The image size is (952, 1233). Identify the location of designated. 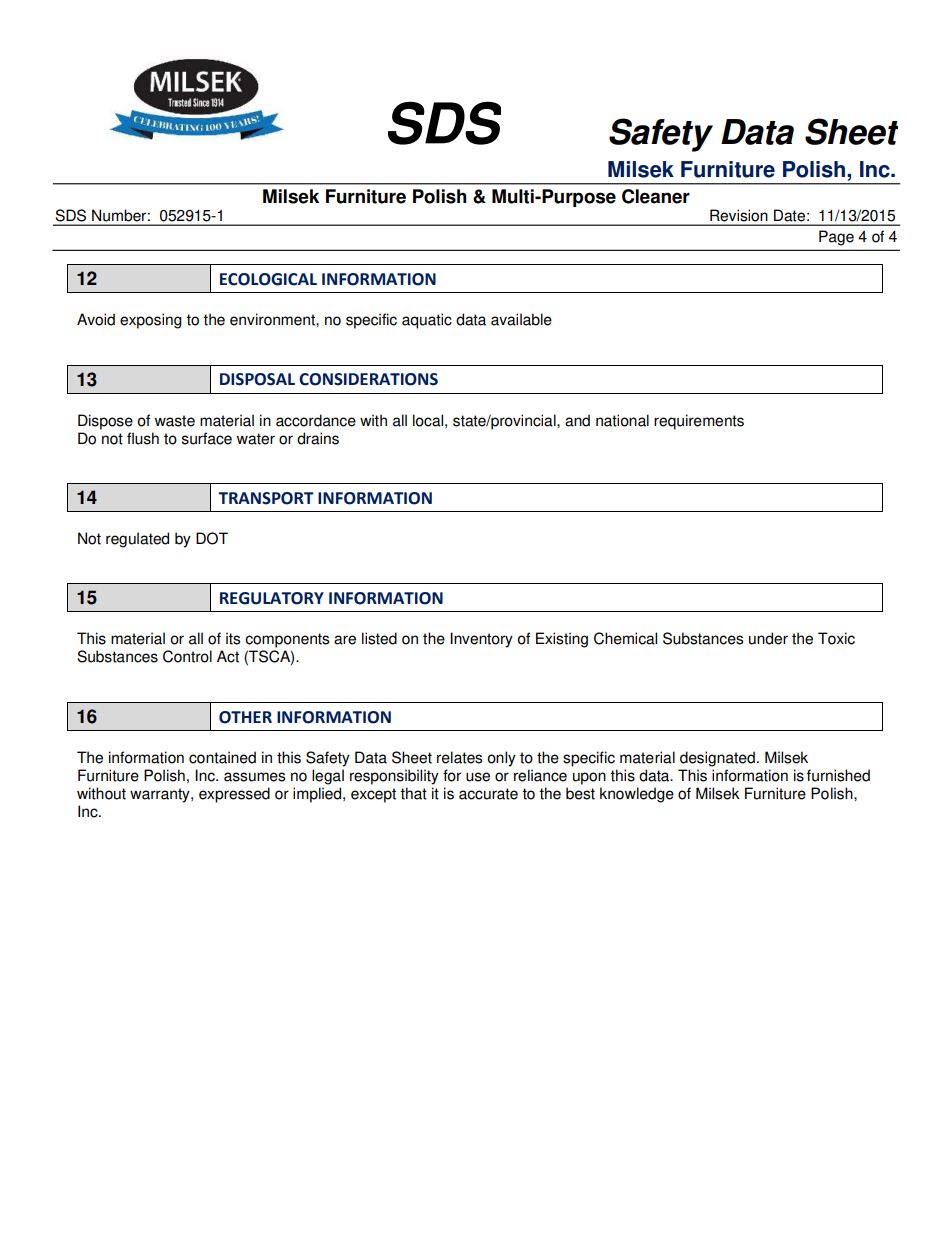
(717, 759).
